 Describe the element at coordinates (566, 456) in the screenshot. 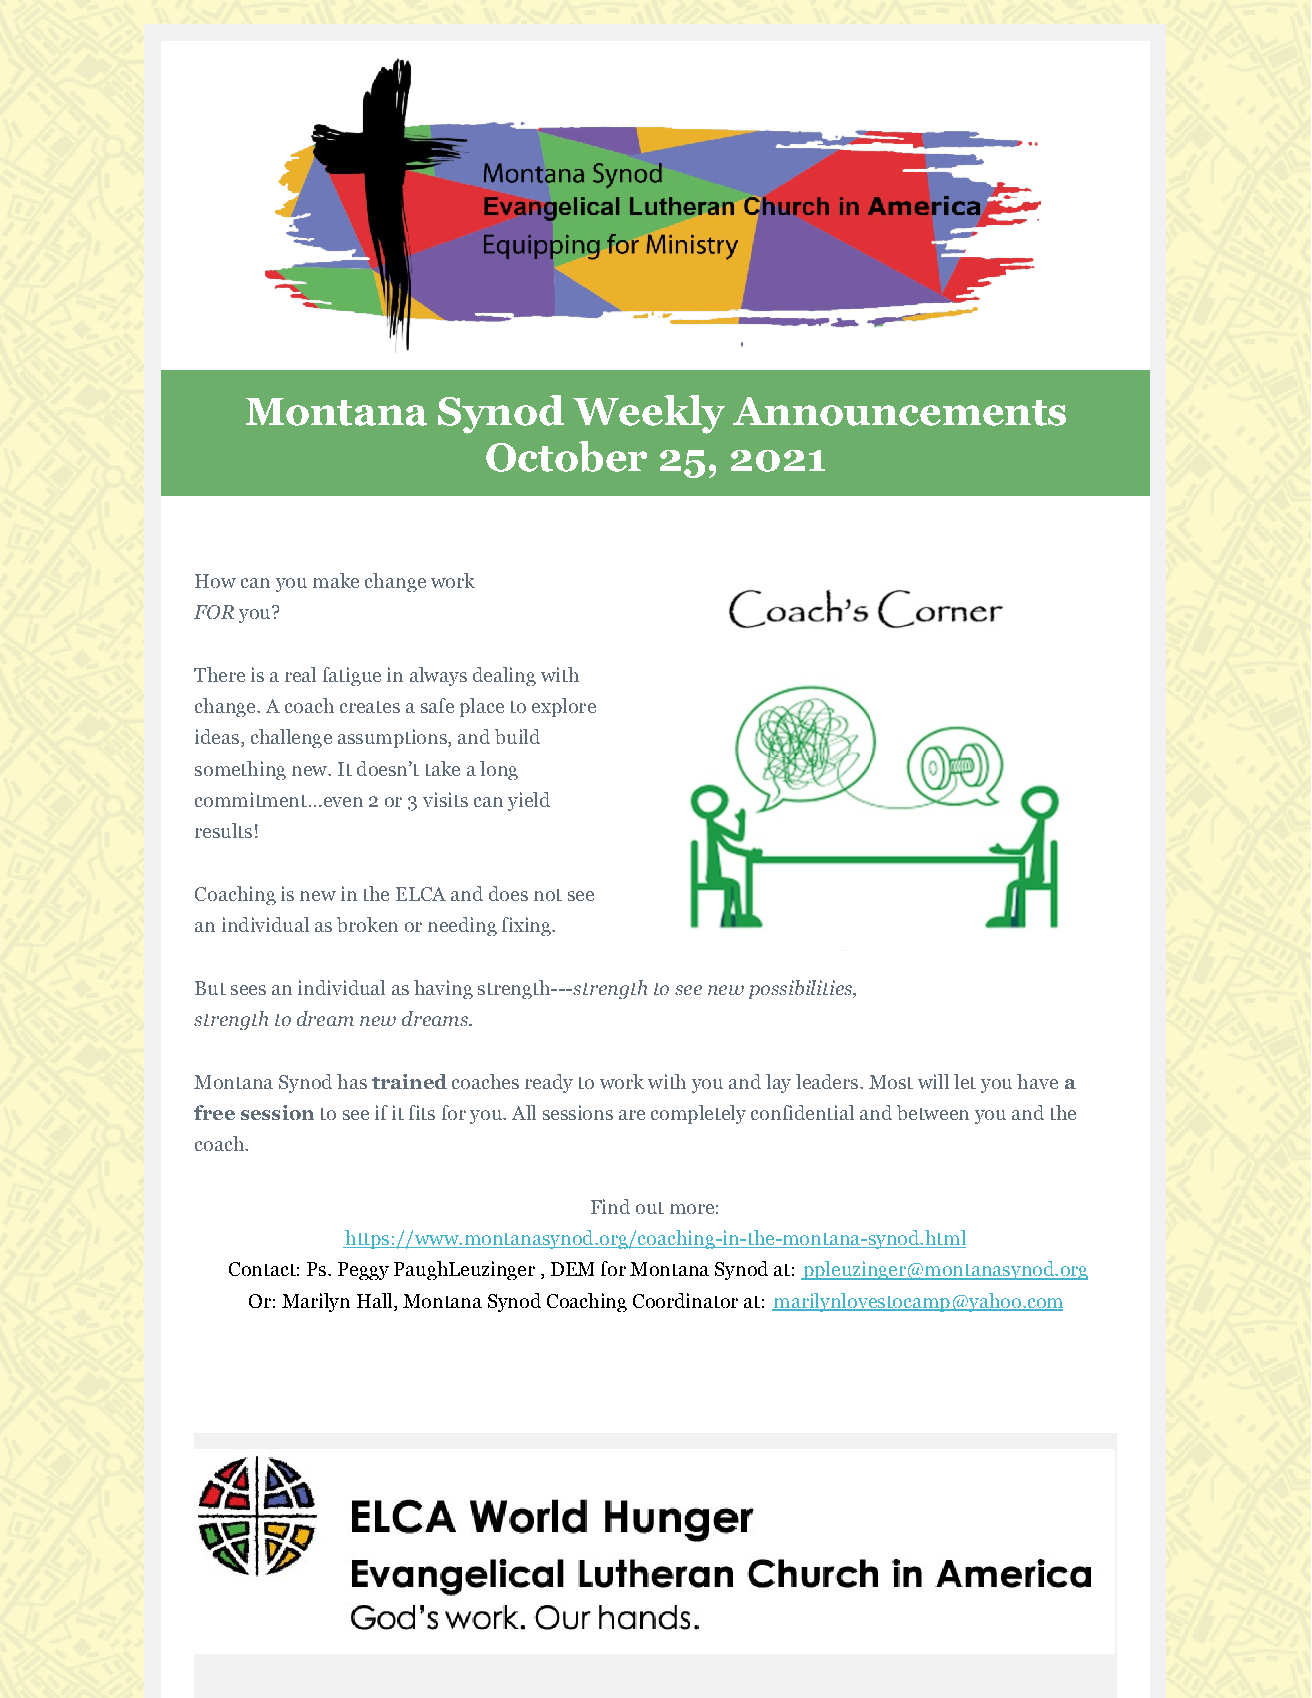

I see `October` at that location.
